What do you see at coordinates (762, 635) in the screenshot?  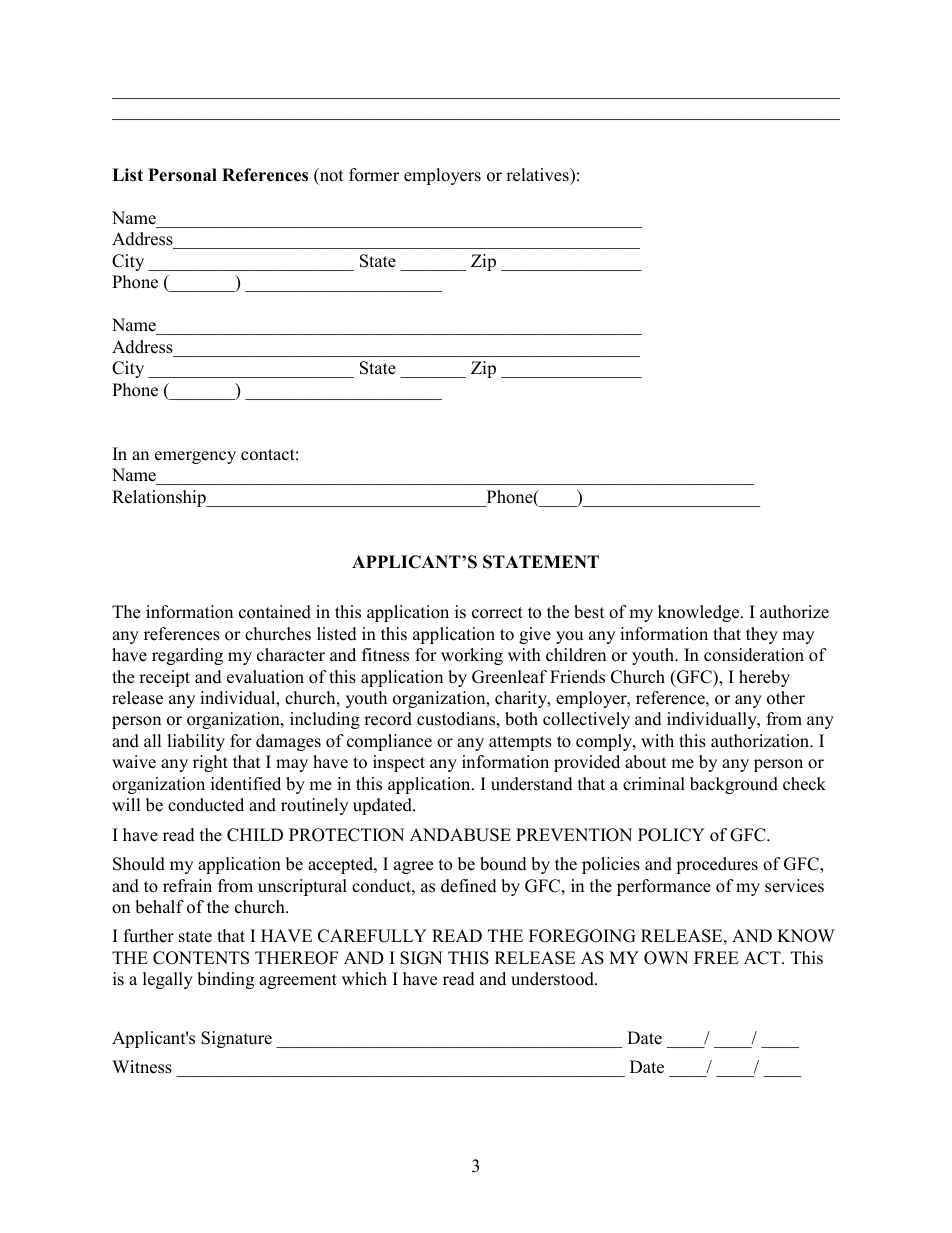 I see `they` at bounding box center [762, 635].
